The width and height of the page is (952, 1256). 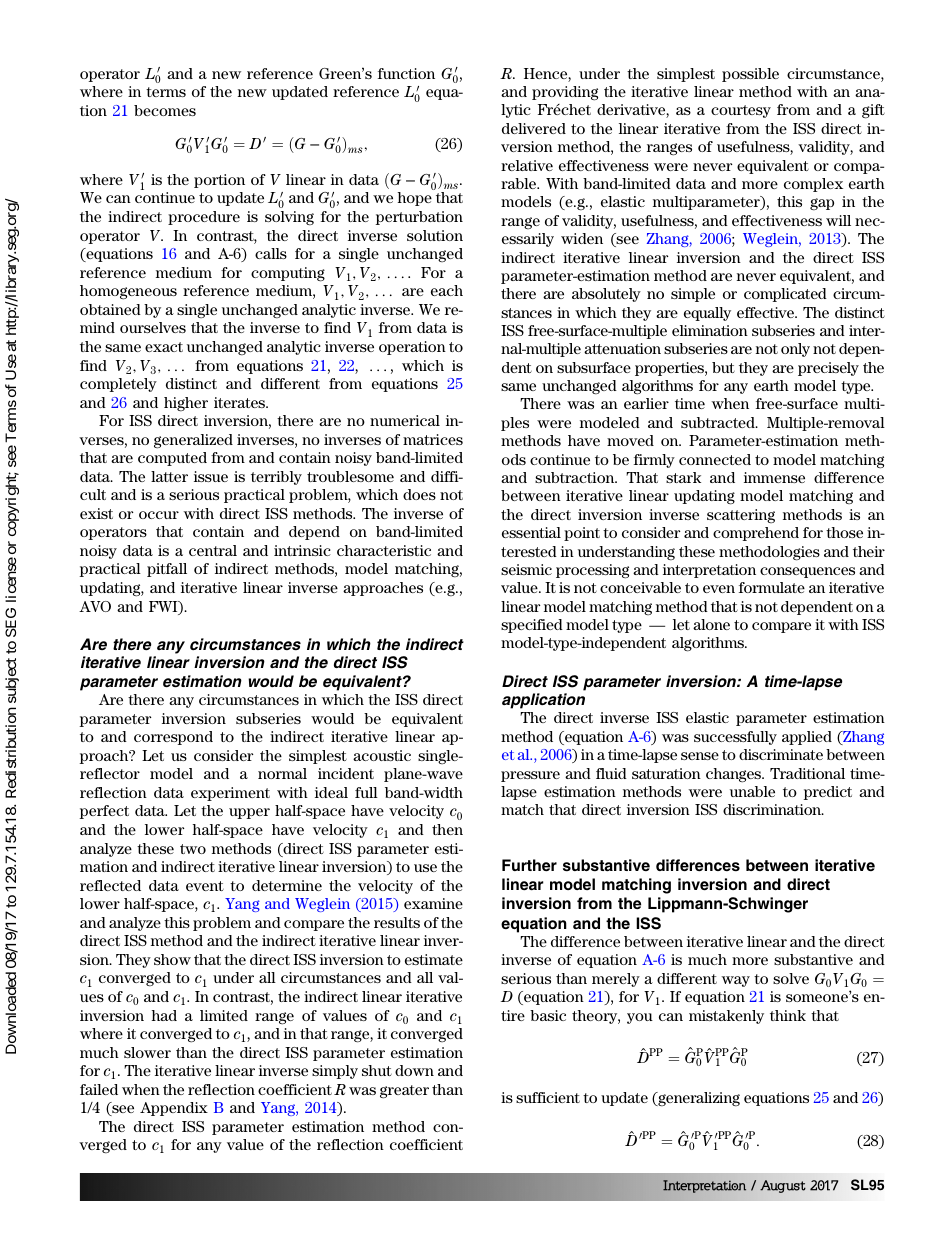 What do you see at coordinates (741, 111) in the page?
I see `courtesy` at bounding box center [741, 111].
